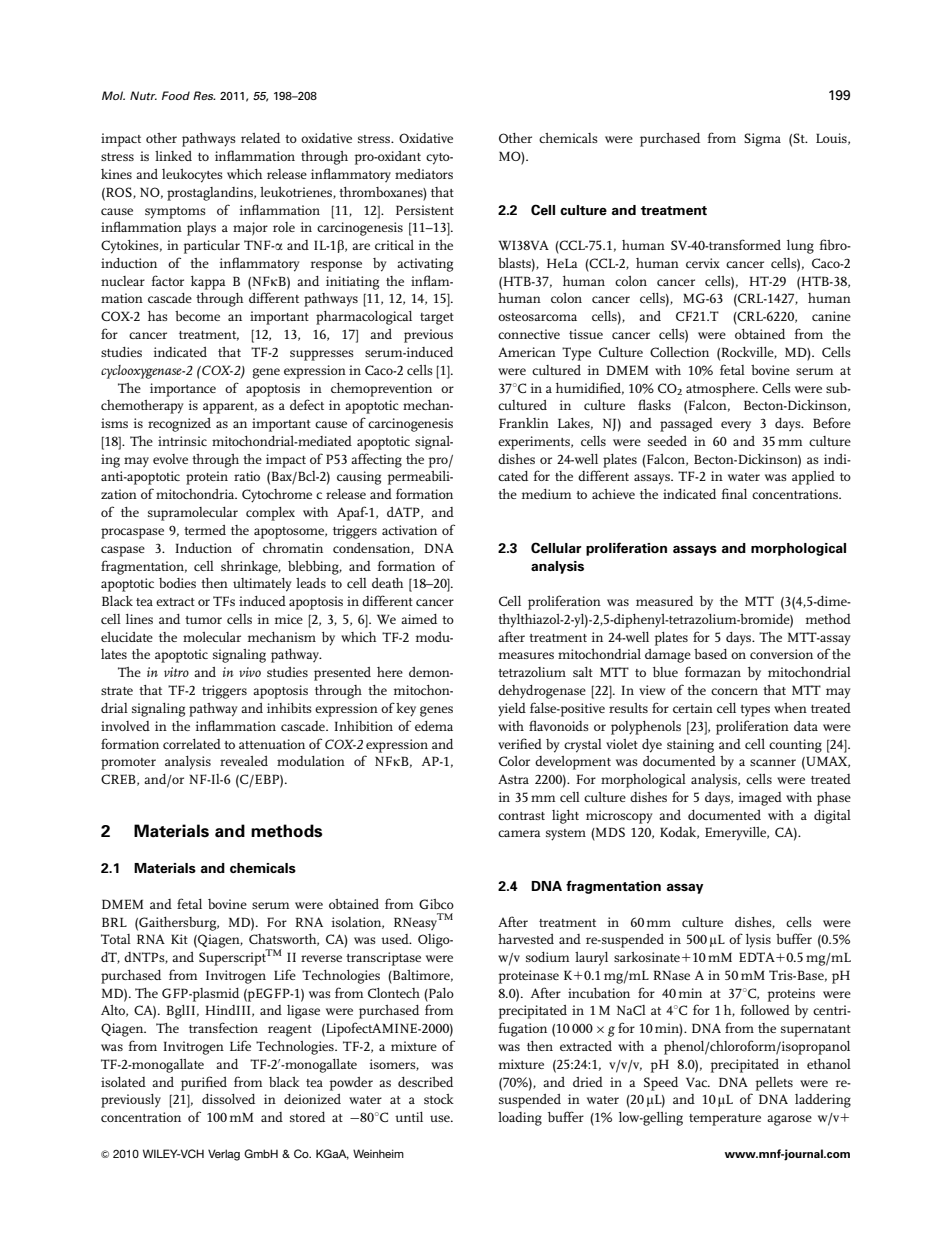 The image size is (952, 1233). What do you see at coordinates (173, 156) in the document?
I see `linked` at bounding box center [173, 156].
